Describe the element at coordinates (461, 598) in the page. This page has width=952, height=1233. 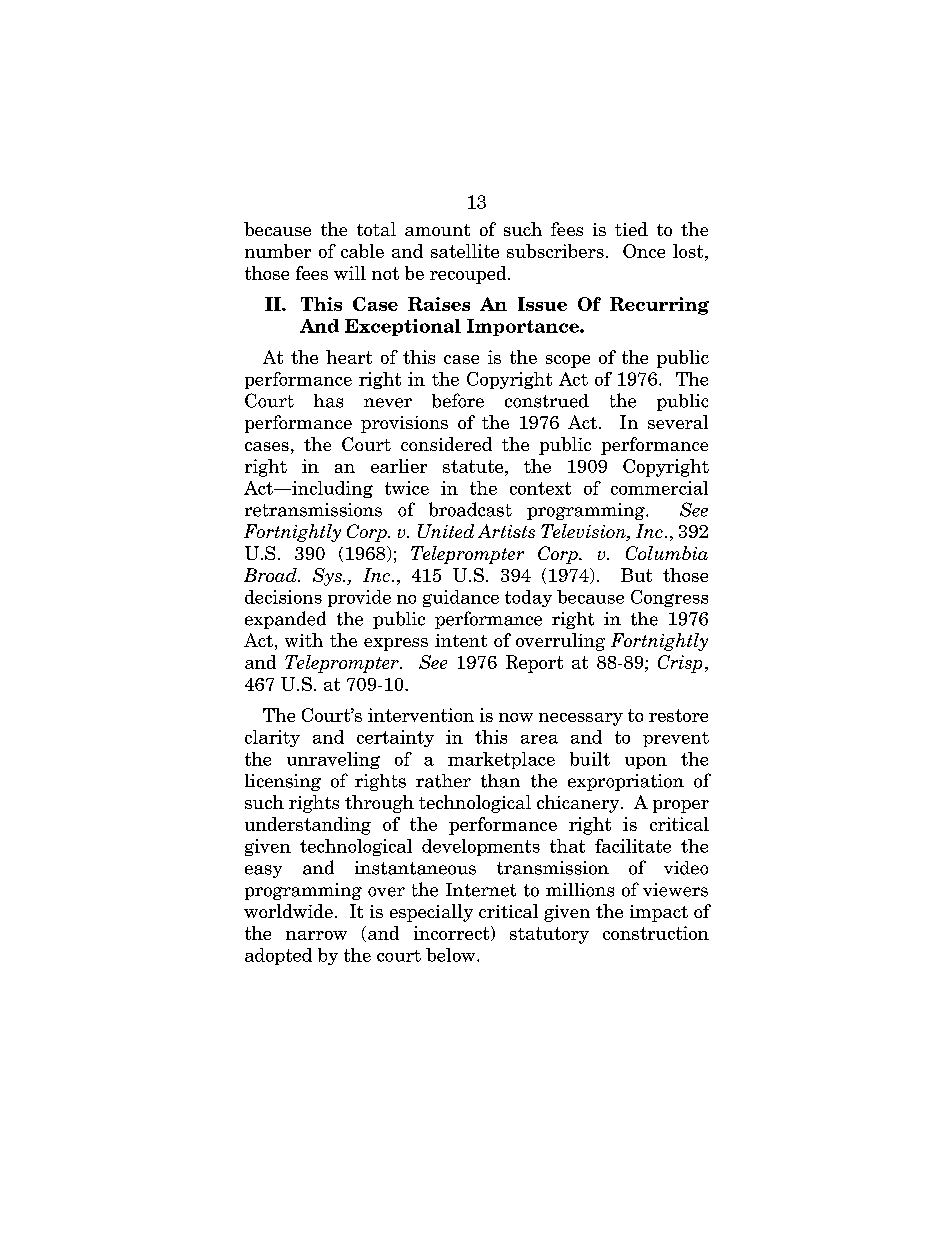
I see `guidance` at that location.
